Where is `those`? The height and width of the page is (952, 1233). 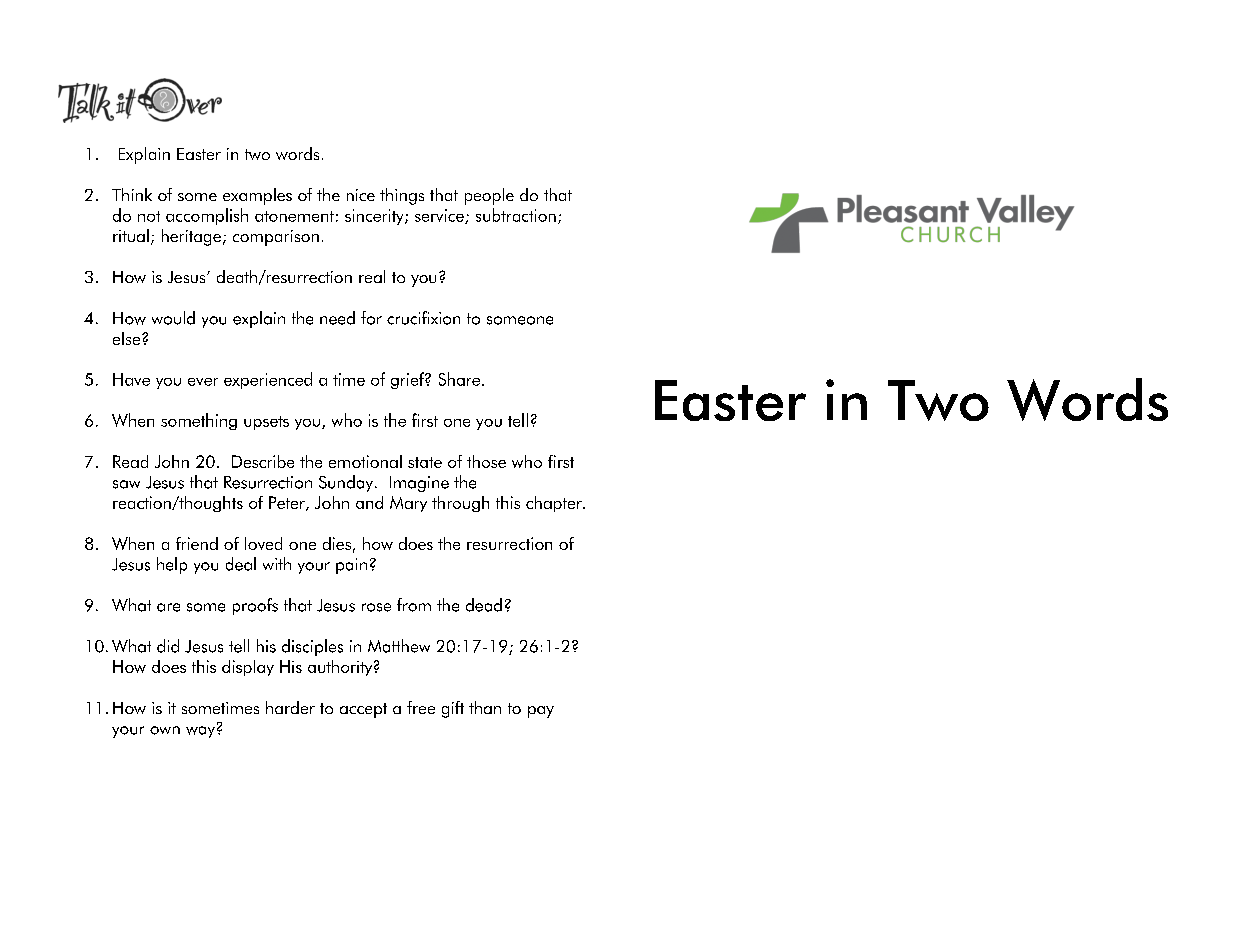 those is located at coordinates (486, 461).
